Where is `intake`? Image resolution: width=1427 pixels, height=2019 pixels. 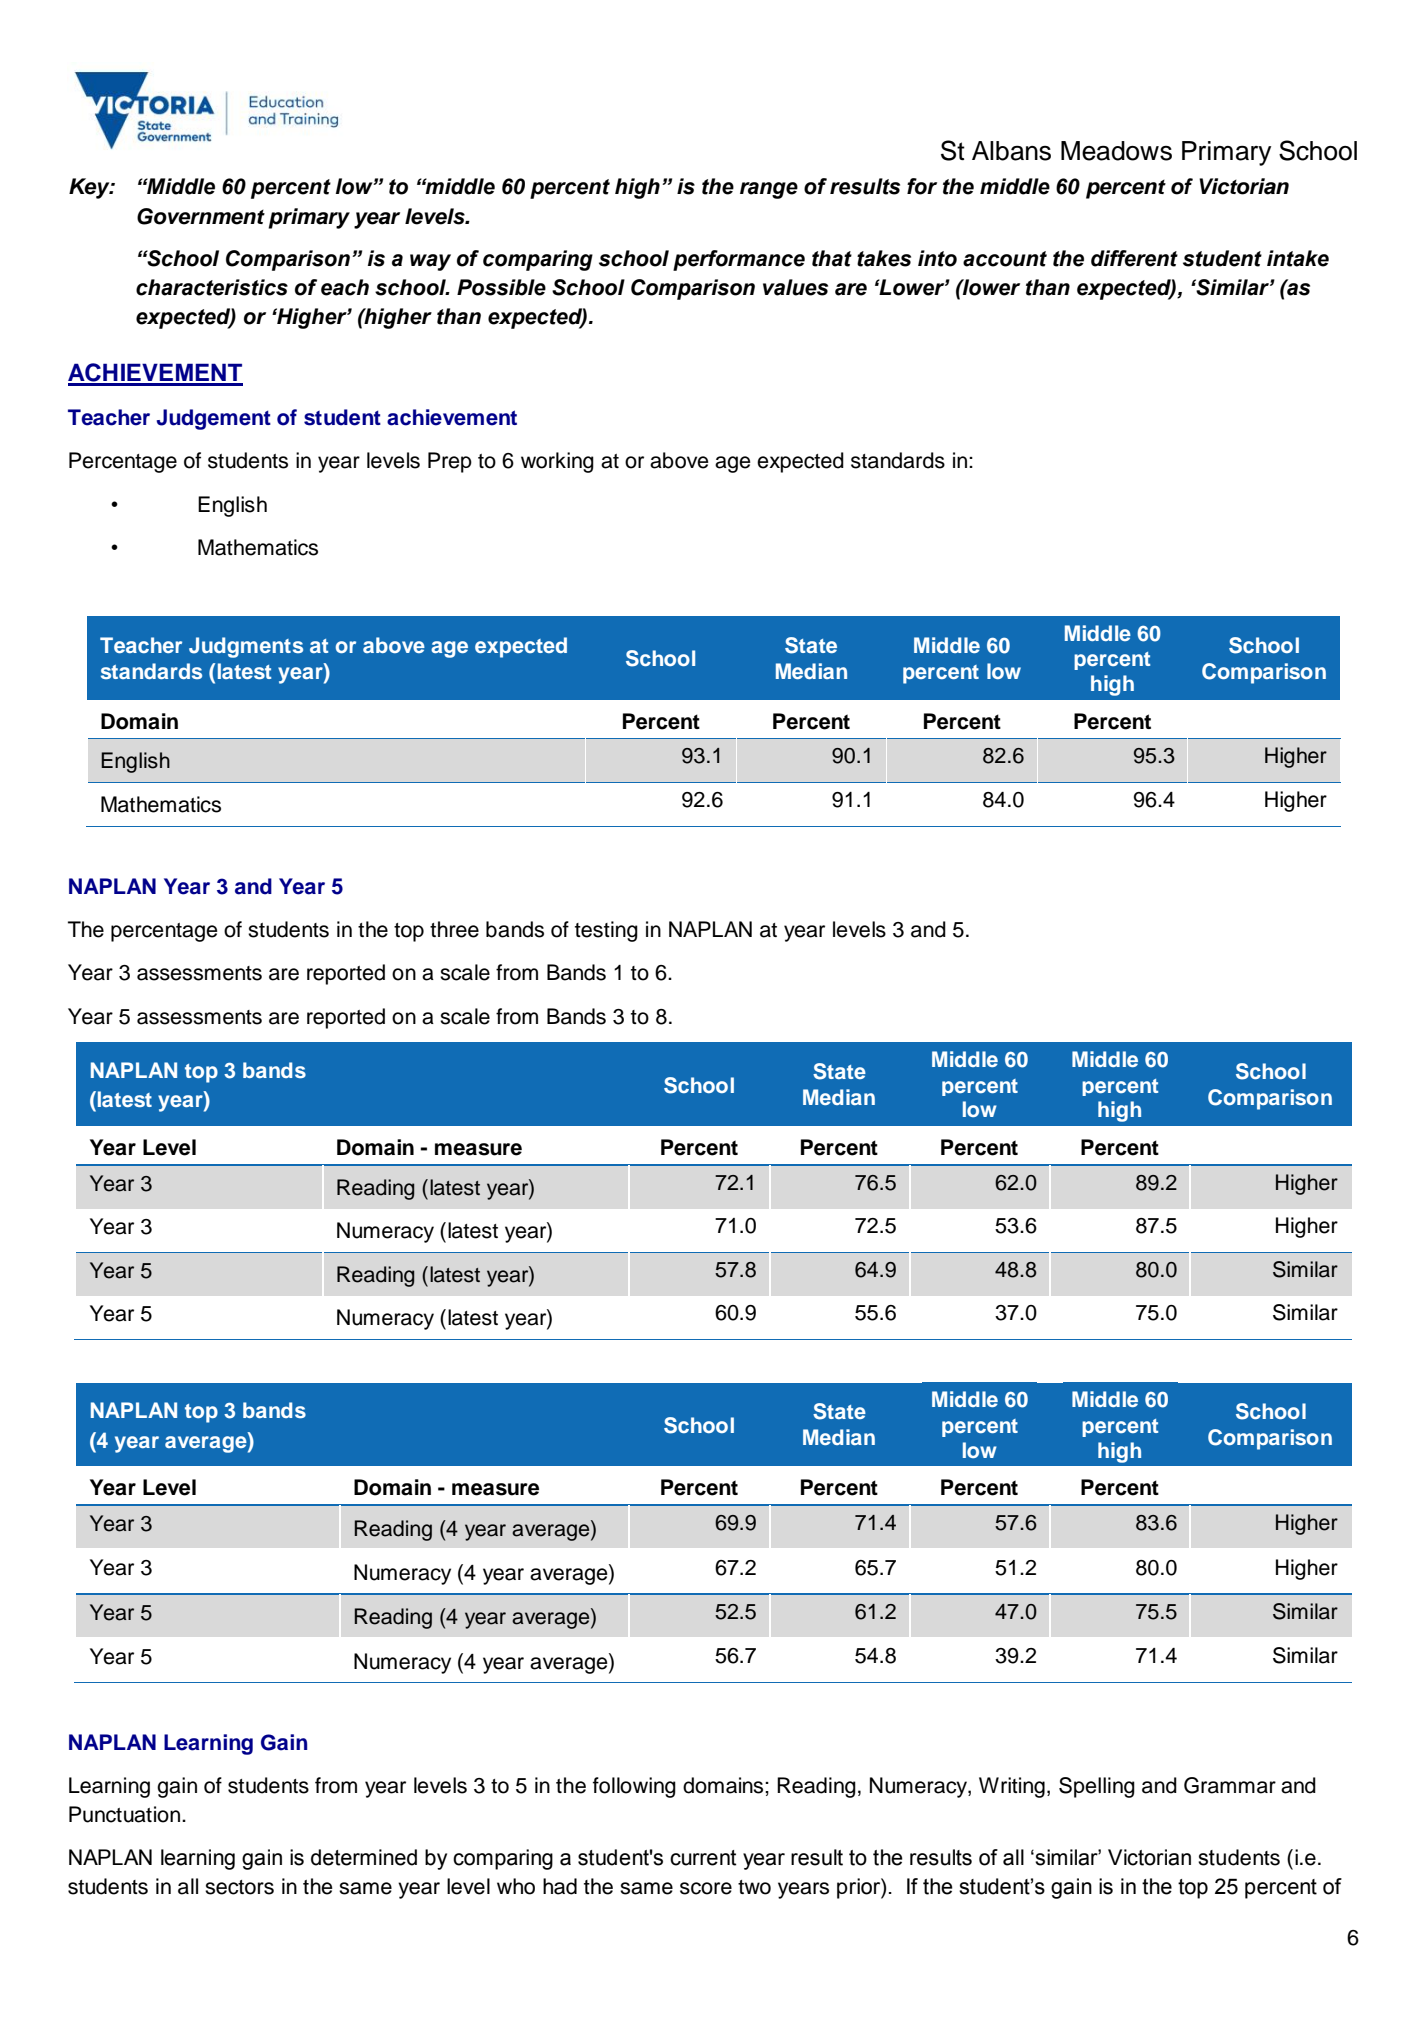
intake is located at coordinates (1298, 258).
